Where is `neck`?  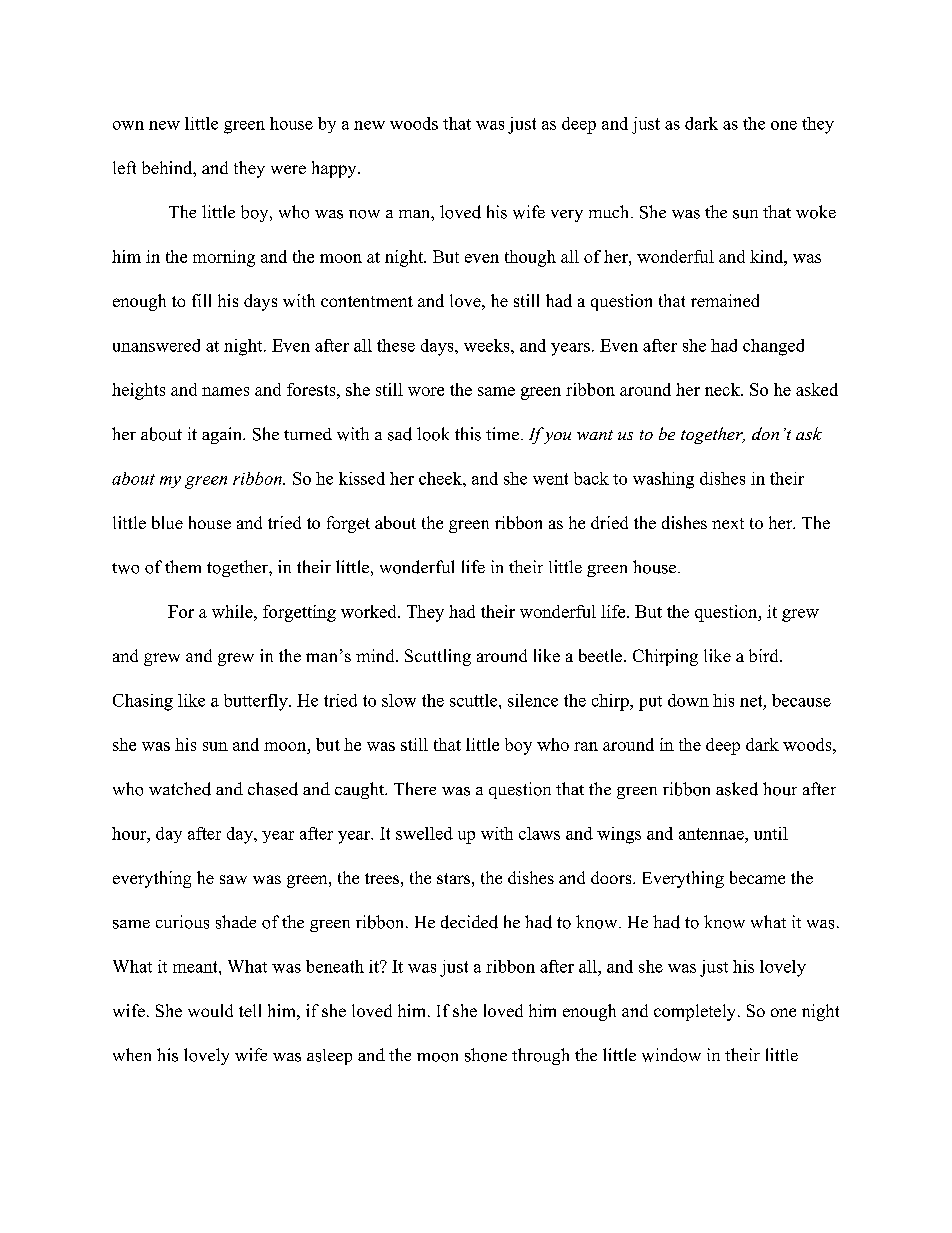 neck is located at coordinates (723, 389).
